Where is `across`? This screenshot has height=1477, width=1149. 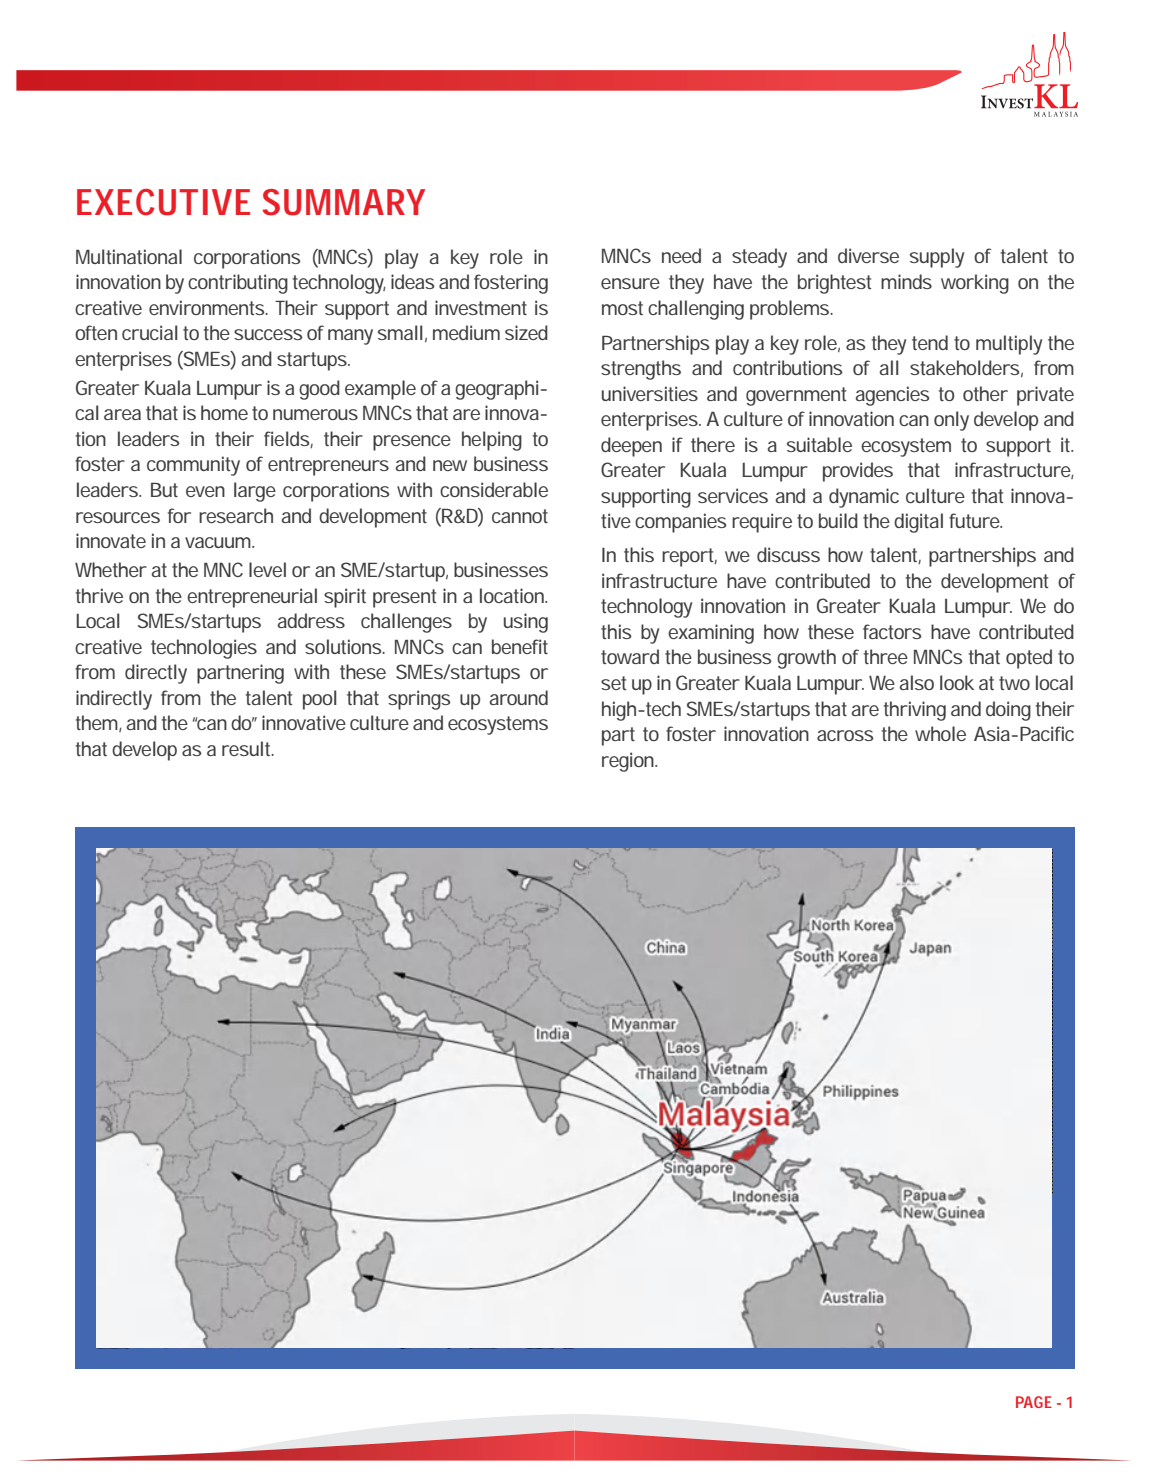 across is located at coordinates (845, 735).
